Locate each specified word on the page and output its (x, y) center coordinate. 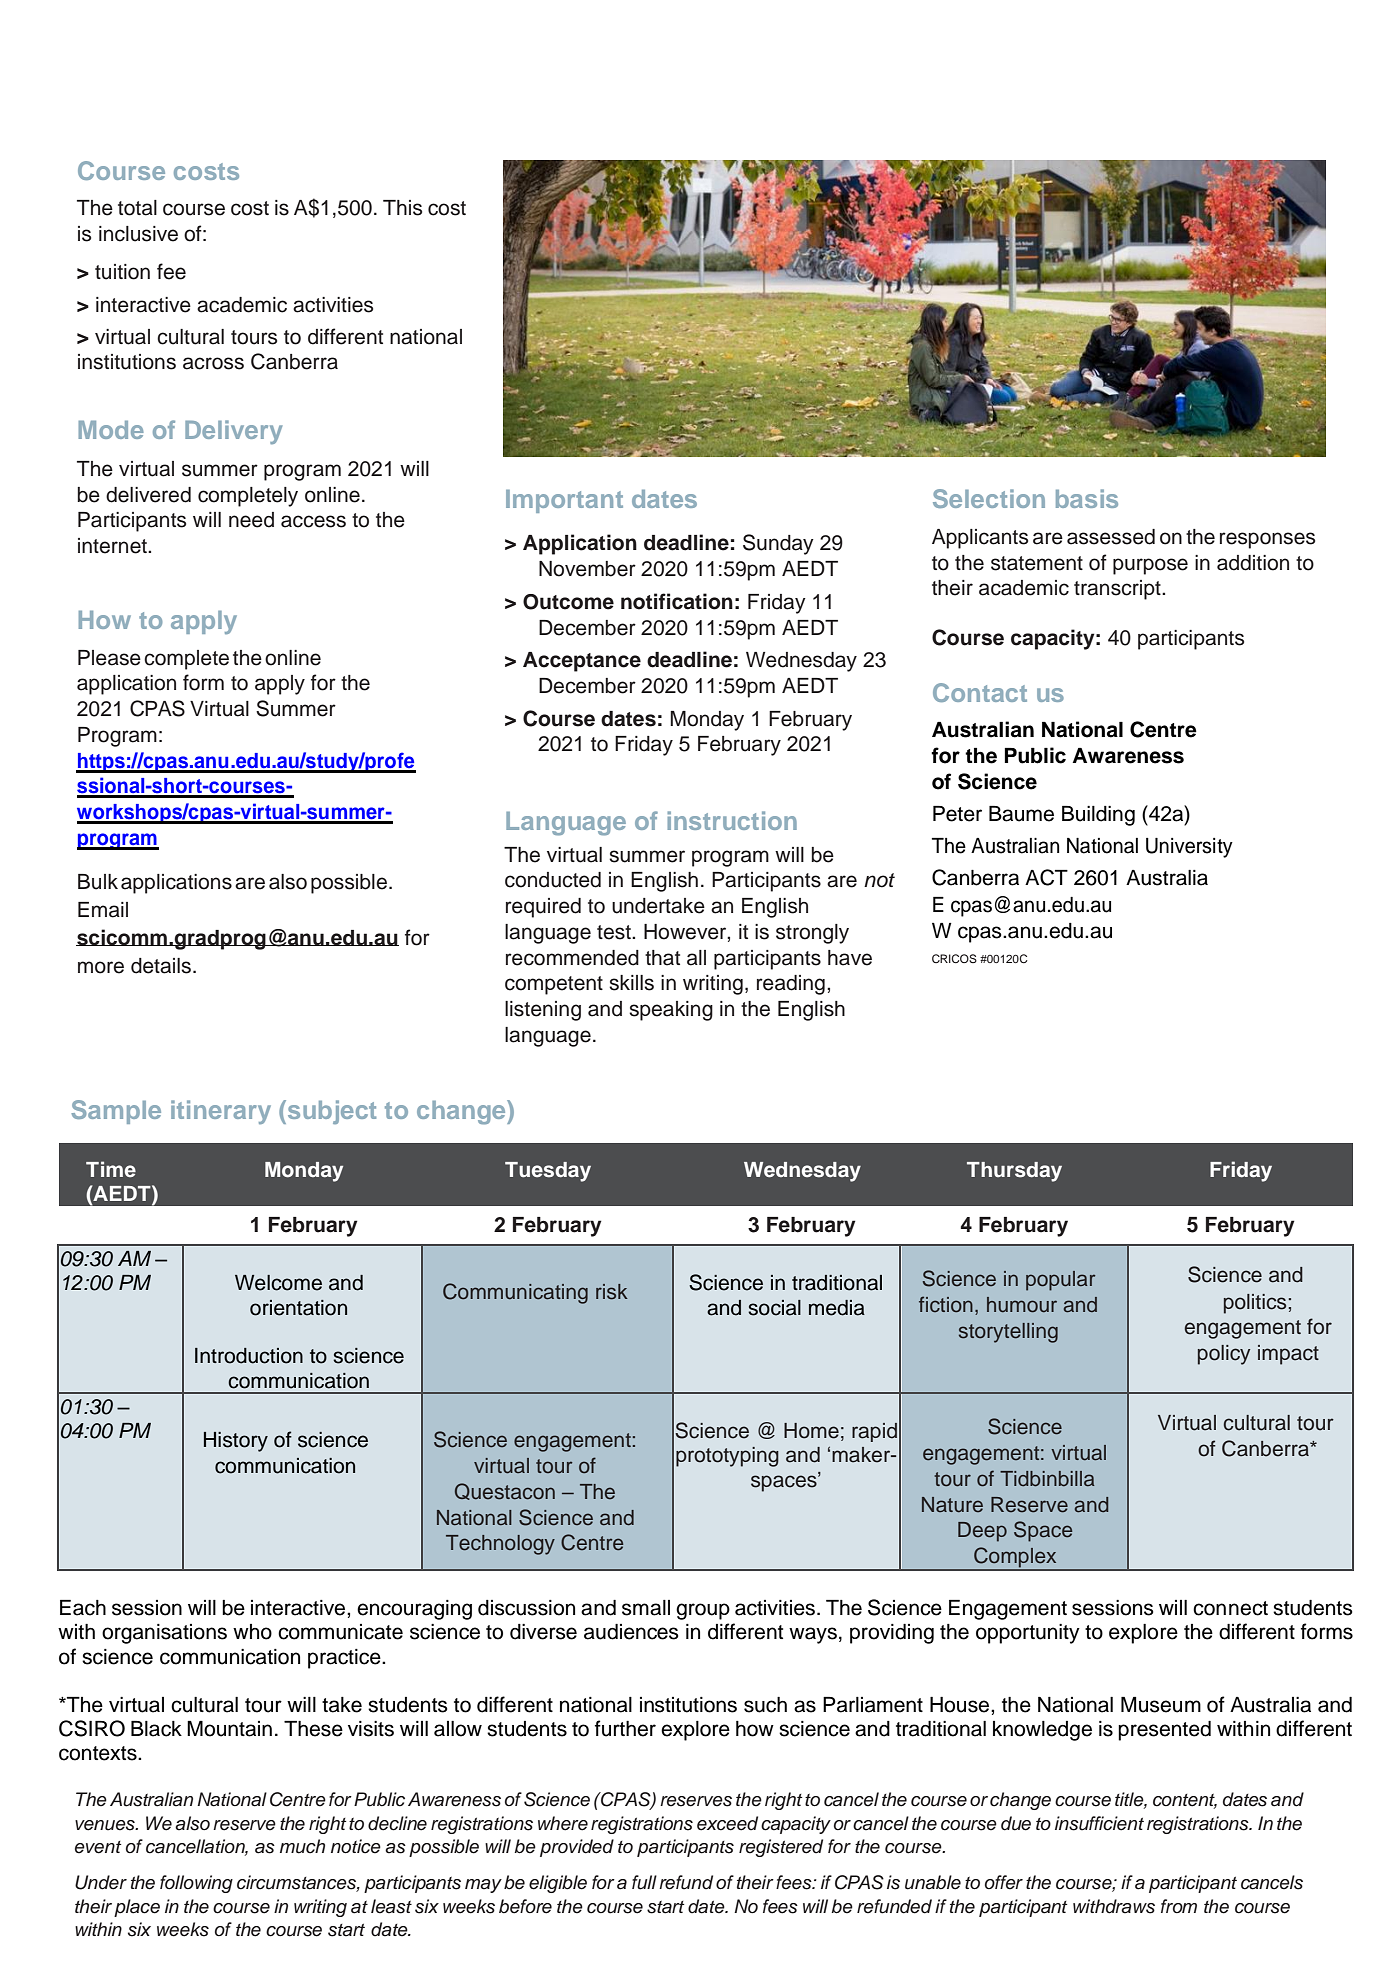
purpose (1150, 566)
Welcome (278, 1283)
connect (1230, 1608)
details (162, 966)
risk (612, 1292)
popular (1060, 1281)
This (402, 208)
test (615, 932)
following (196, 1884)
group (703, 1611)
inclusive (138, 234)
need (251, 520)
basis (1087, 498)
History (236, 1442)
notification (677, 601)
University (1189, 848)
